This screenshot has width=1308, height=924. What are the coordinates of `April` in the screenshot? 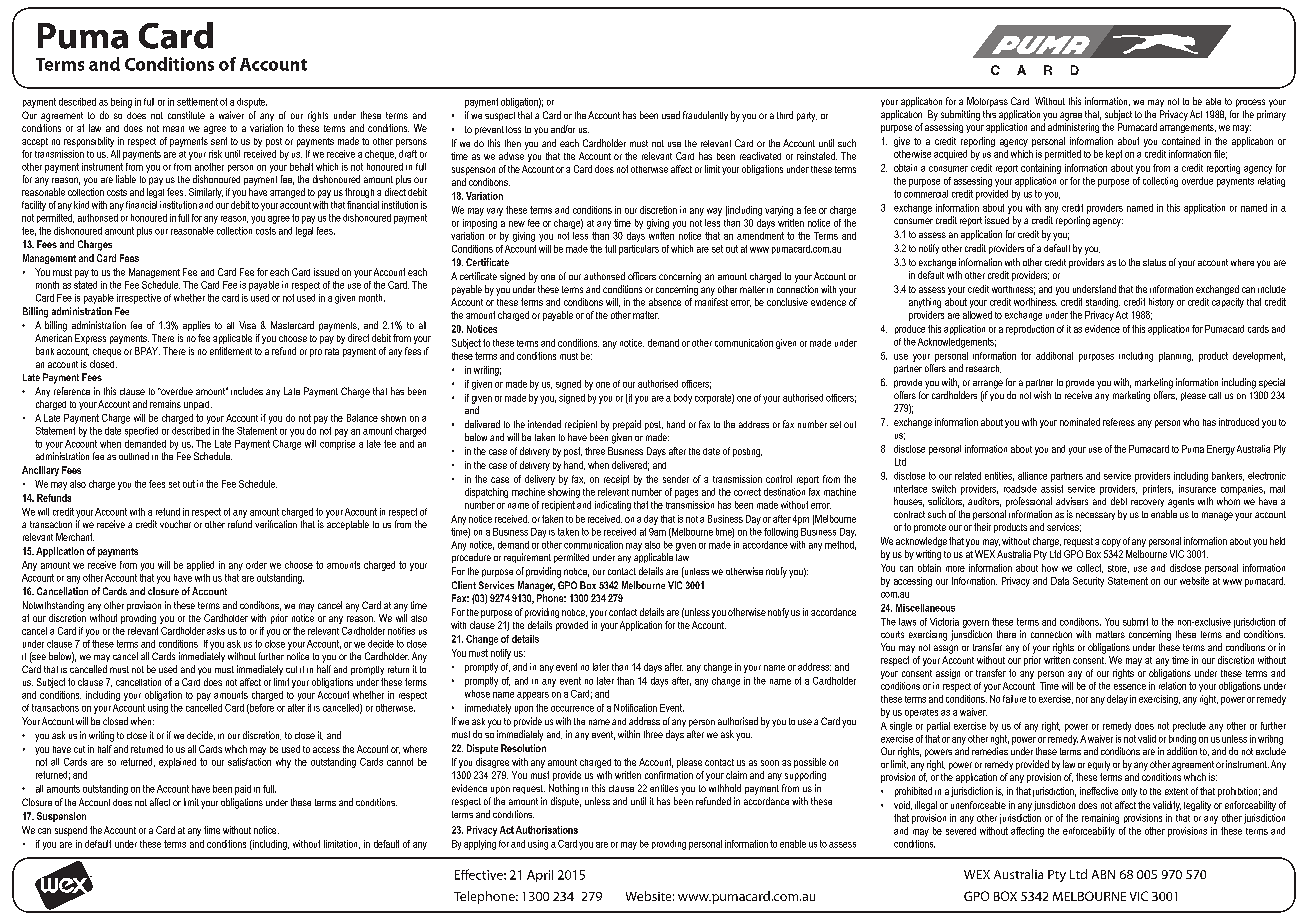 It's located at (540, 876).
